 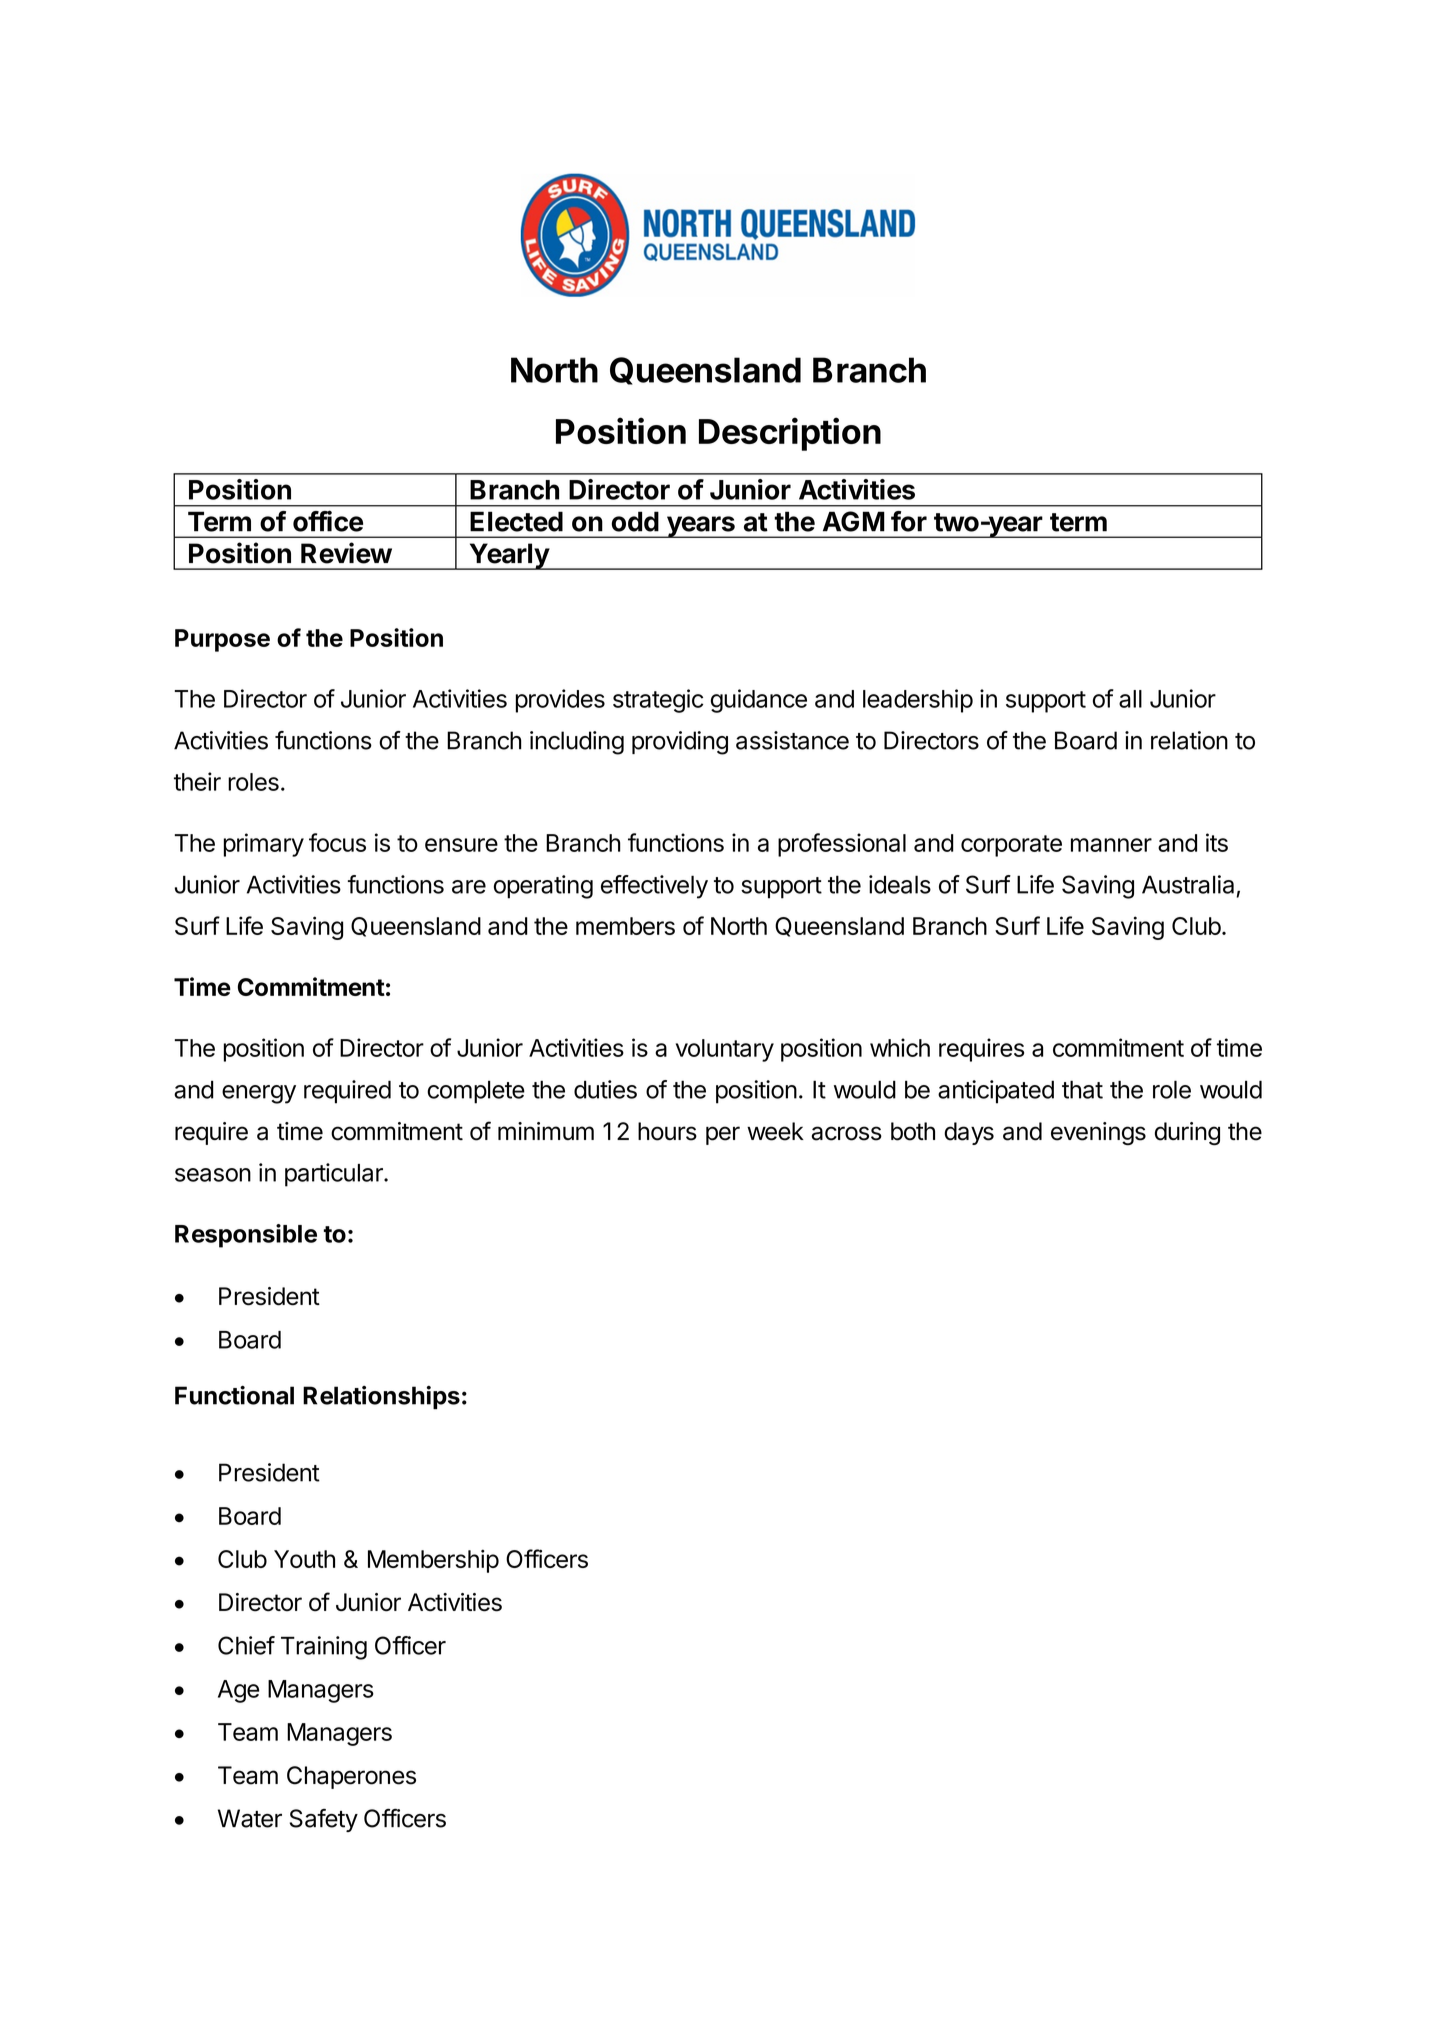 I want to click on Chaperones, so click(x=351, y=1777).
